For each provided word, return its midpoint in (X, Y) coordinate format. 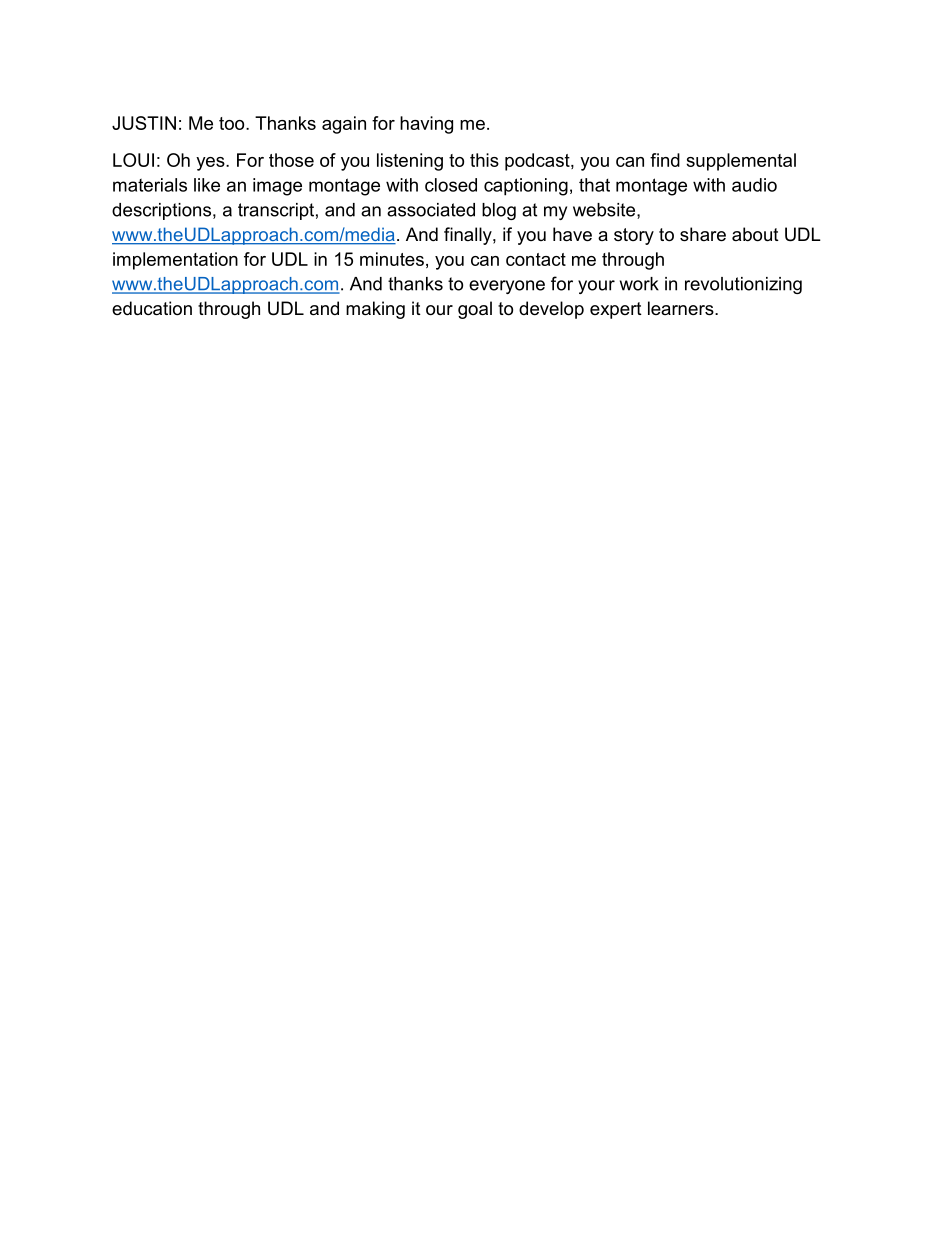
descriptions (163, 211)
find (665, 160)
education (152, 308)
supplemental (741, 162)
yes (211, 164)
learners (682, 308)
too (233, 123)
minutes (392, 259)
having (426, 125)
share (703, 234)
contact (536, 259)
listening (410, 162)
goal (475, 310)
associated (431, 210)
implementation (175, 261)
